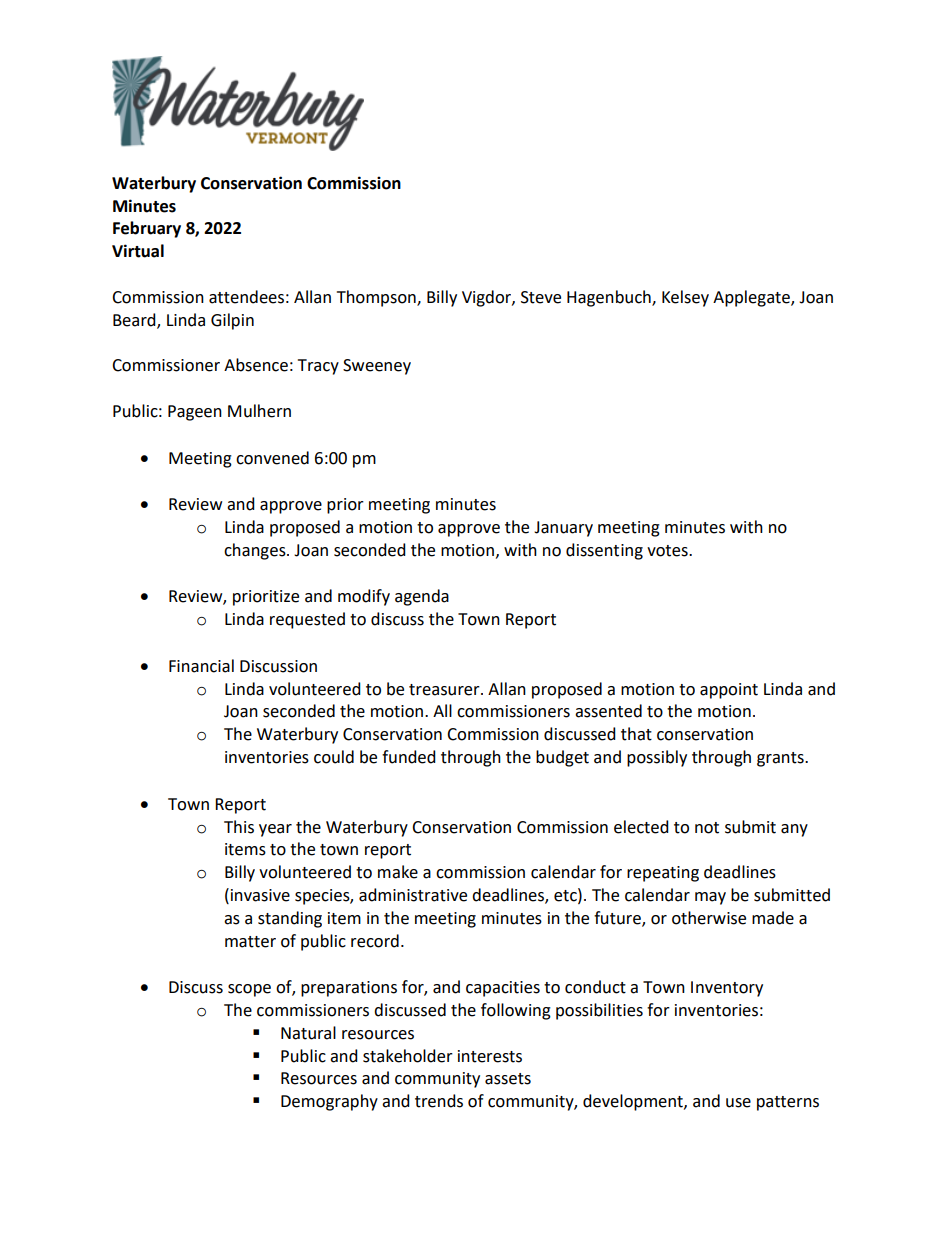 This screenshot has width=952, height=1233. What do you see at coordinates (729, 691) in the screenshot?
I see `appoint` at bounding box center [729, 691].
